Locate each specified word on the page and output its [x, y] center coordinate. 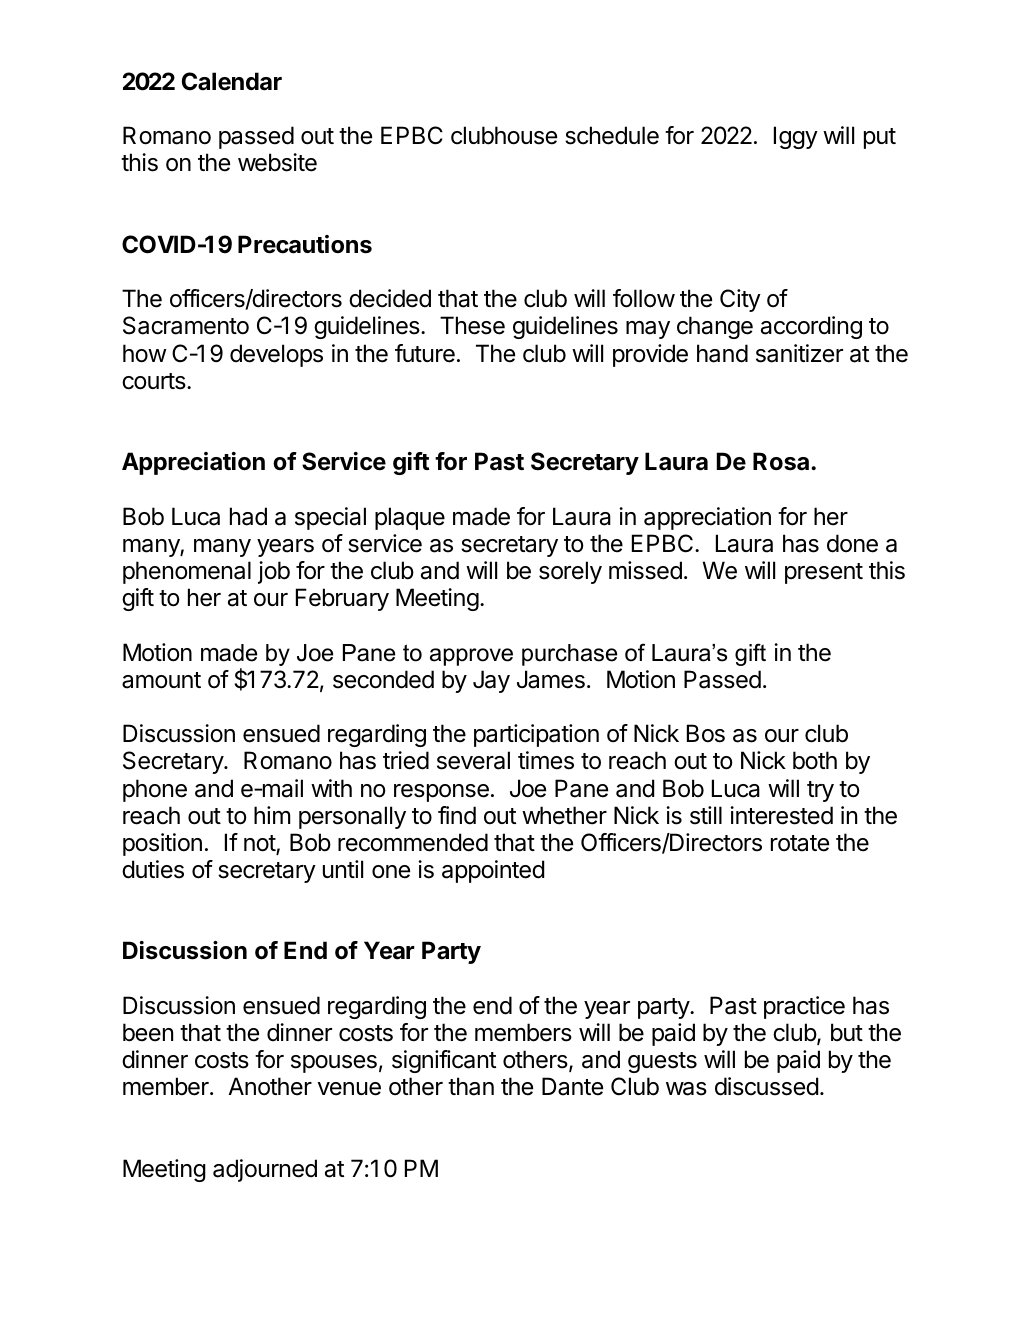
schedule [612, 135]
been [148, 1032]
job [274, 572]
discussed [766, 1086]
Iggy [796, 137]
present [824, 573]
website [277, 162]
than [471, 1086]
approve [471, 657]
